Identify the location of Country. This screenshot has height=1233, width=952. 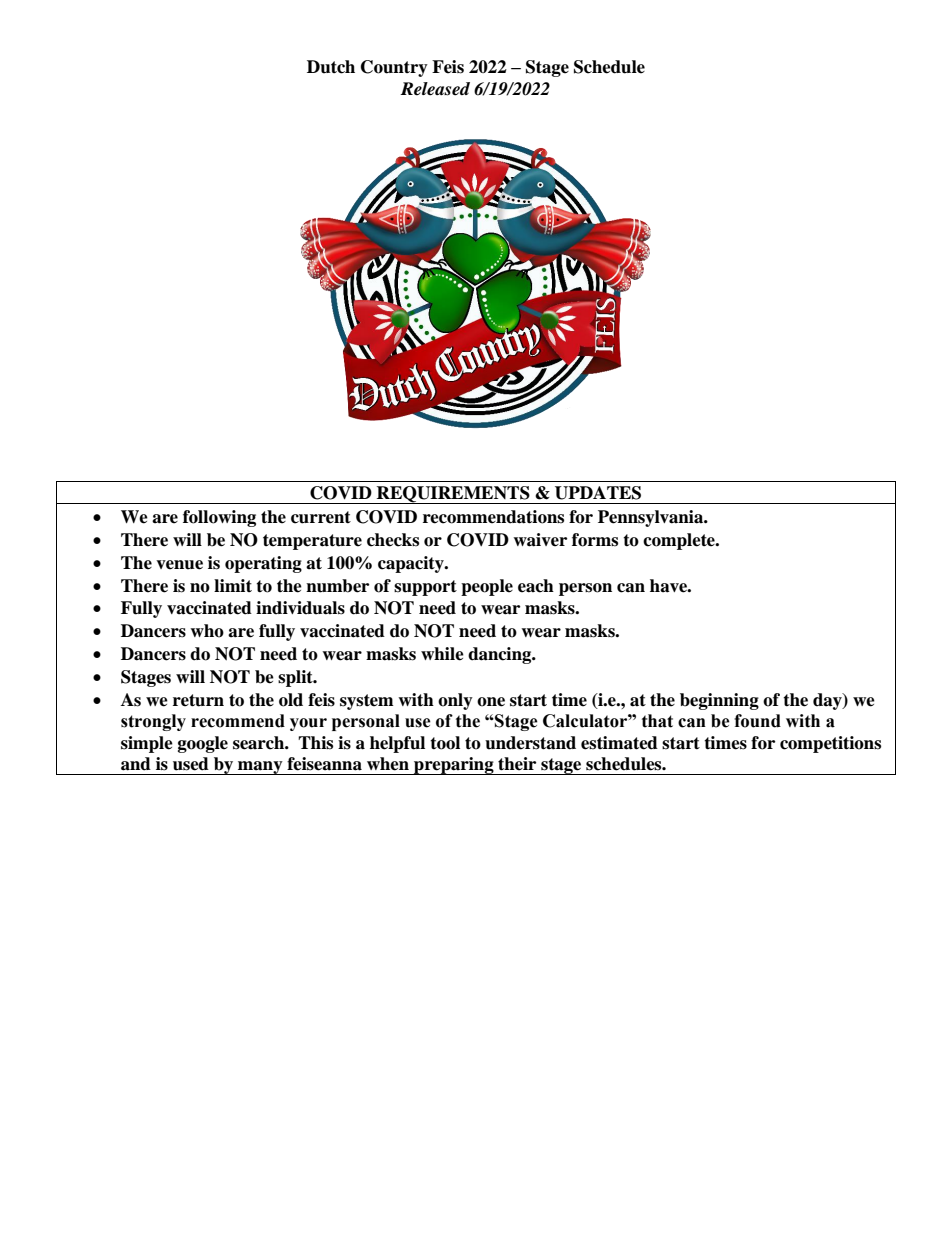
(394, 68).
